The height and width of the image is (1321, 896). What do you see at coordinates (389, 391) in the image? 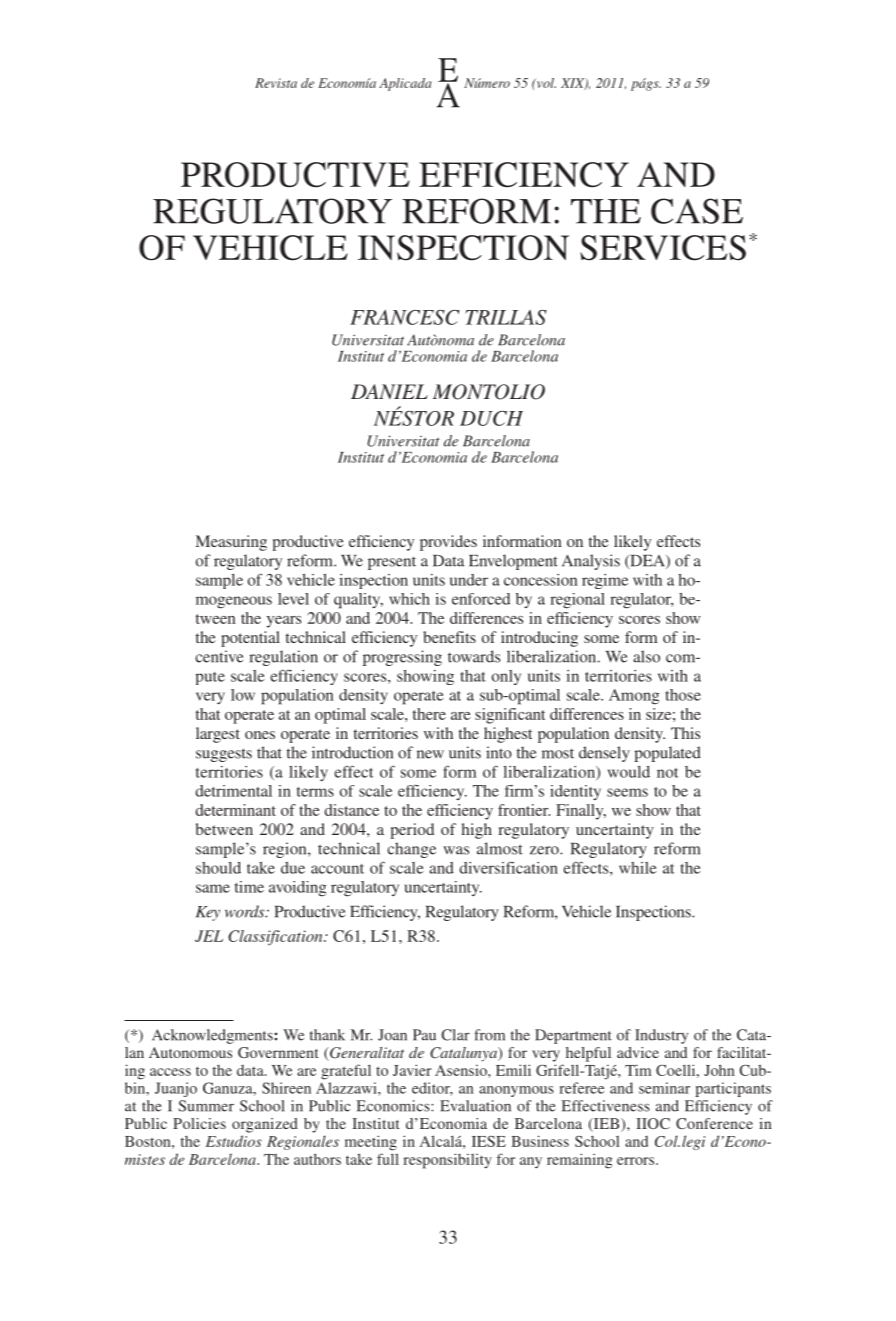
I see `DANIEL` at bounding box center [389, 391].
